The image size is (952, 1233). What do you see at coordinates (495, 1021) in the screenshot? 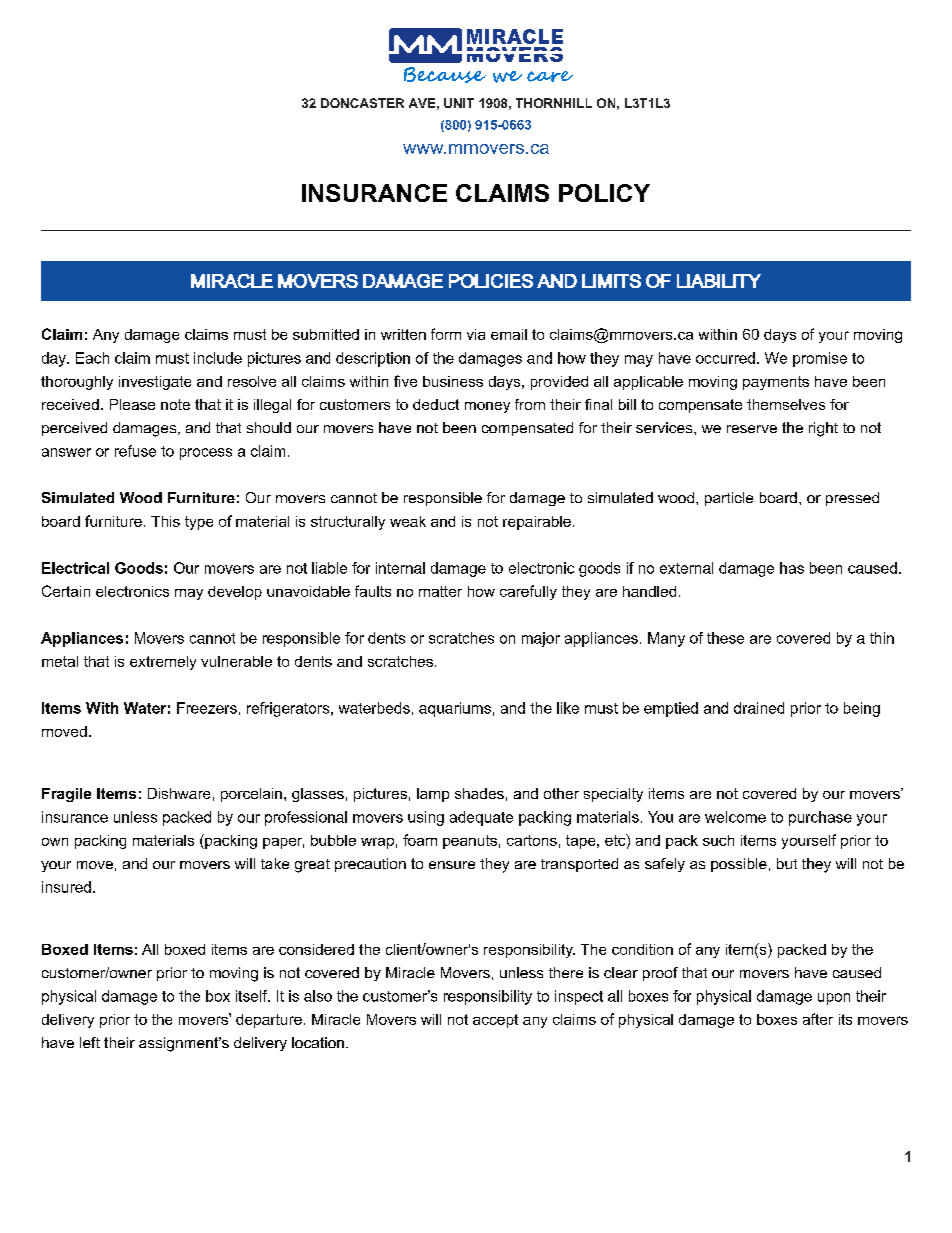
I see `accept` at bounding box center [495, 1021].
